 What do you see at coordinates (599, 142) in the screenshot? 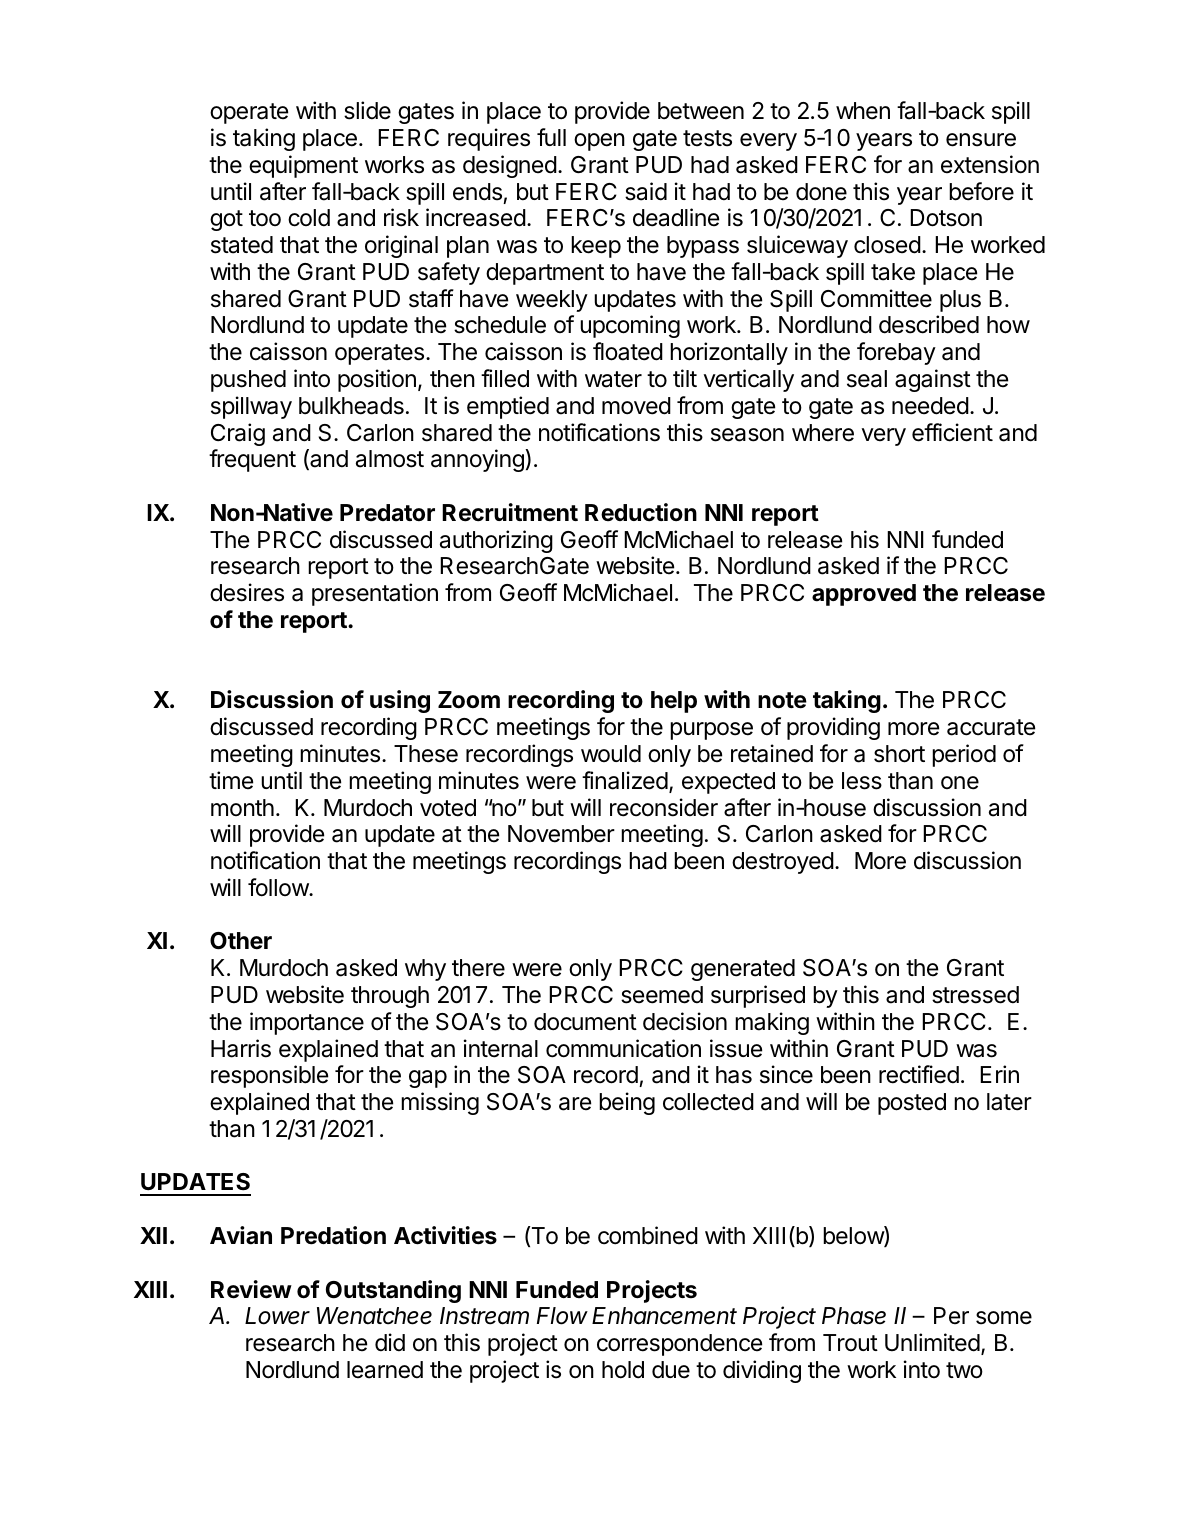
I see `open` at bounding box center [599, 142].
